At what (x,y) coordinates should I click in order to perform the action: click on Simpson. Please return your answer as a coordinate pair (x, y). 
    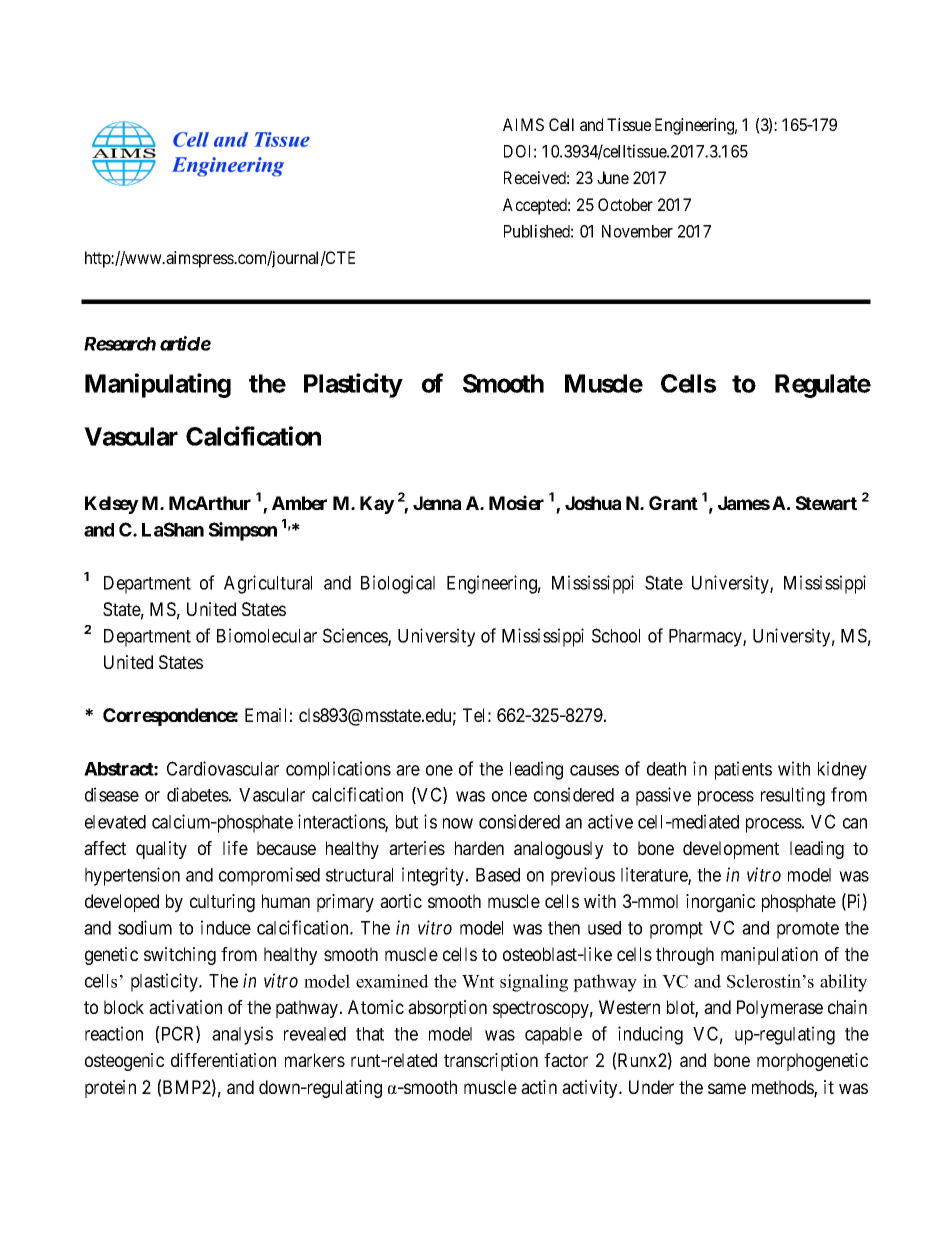
    Looking at the image, I should click on (243, 531).
